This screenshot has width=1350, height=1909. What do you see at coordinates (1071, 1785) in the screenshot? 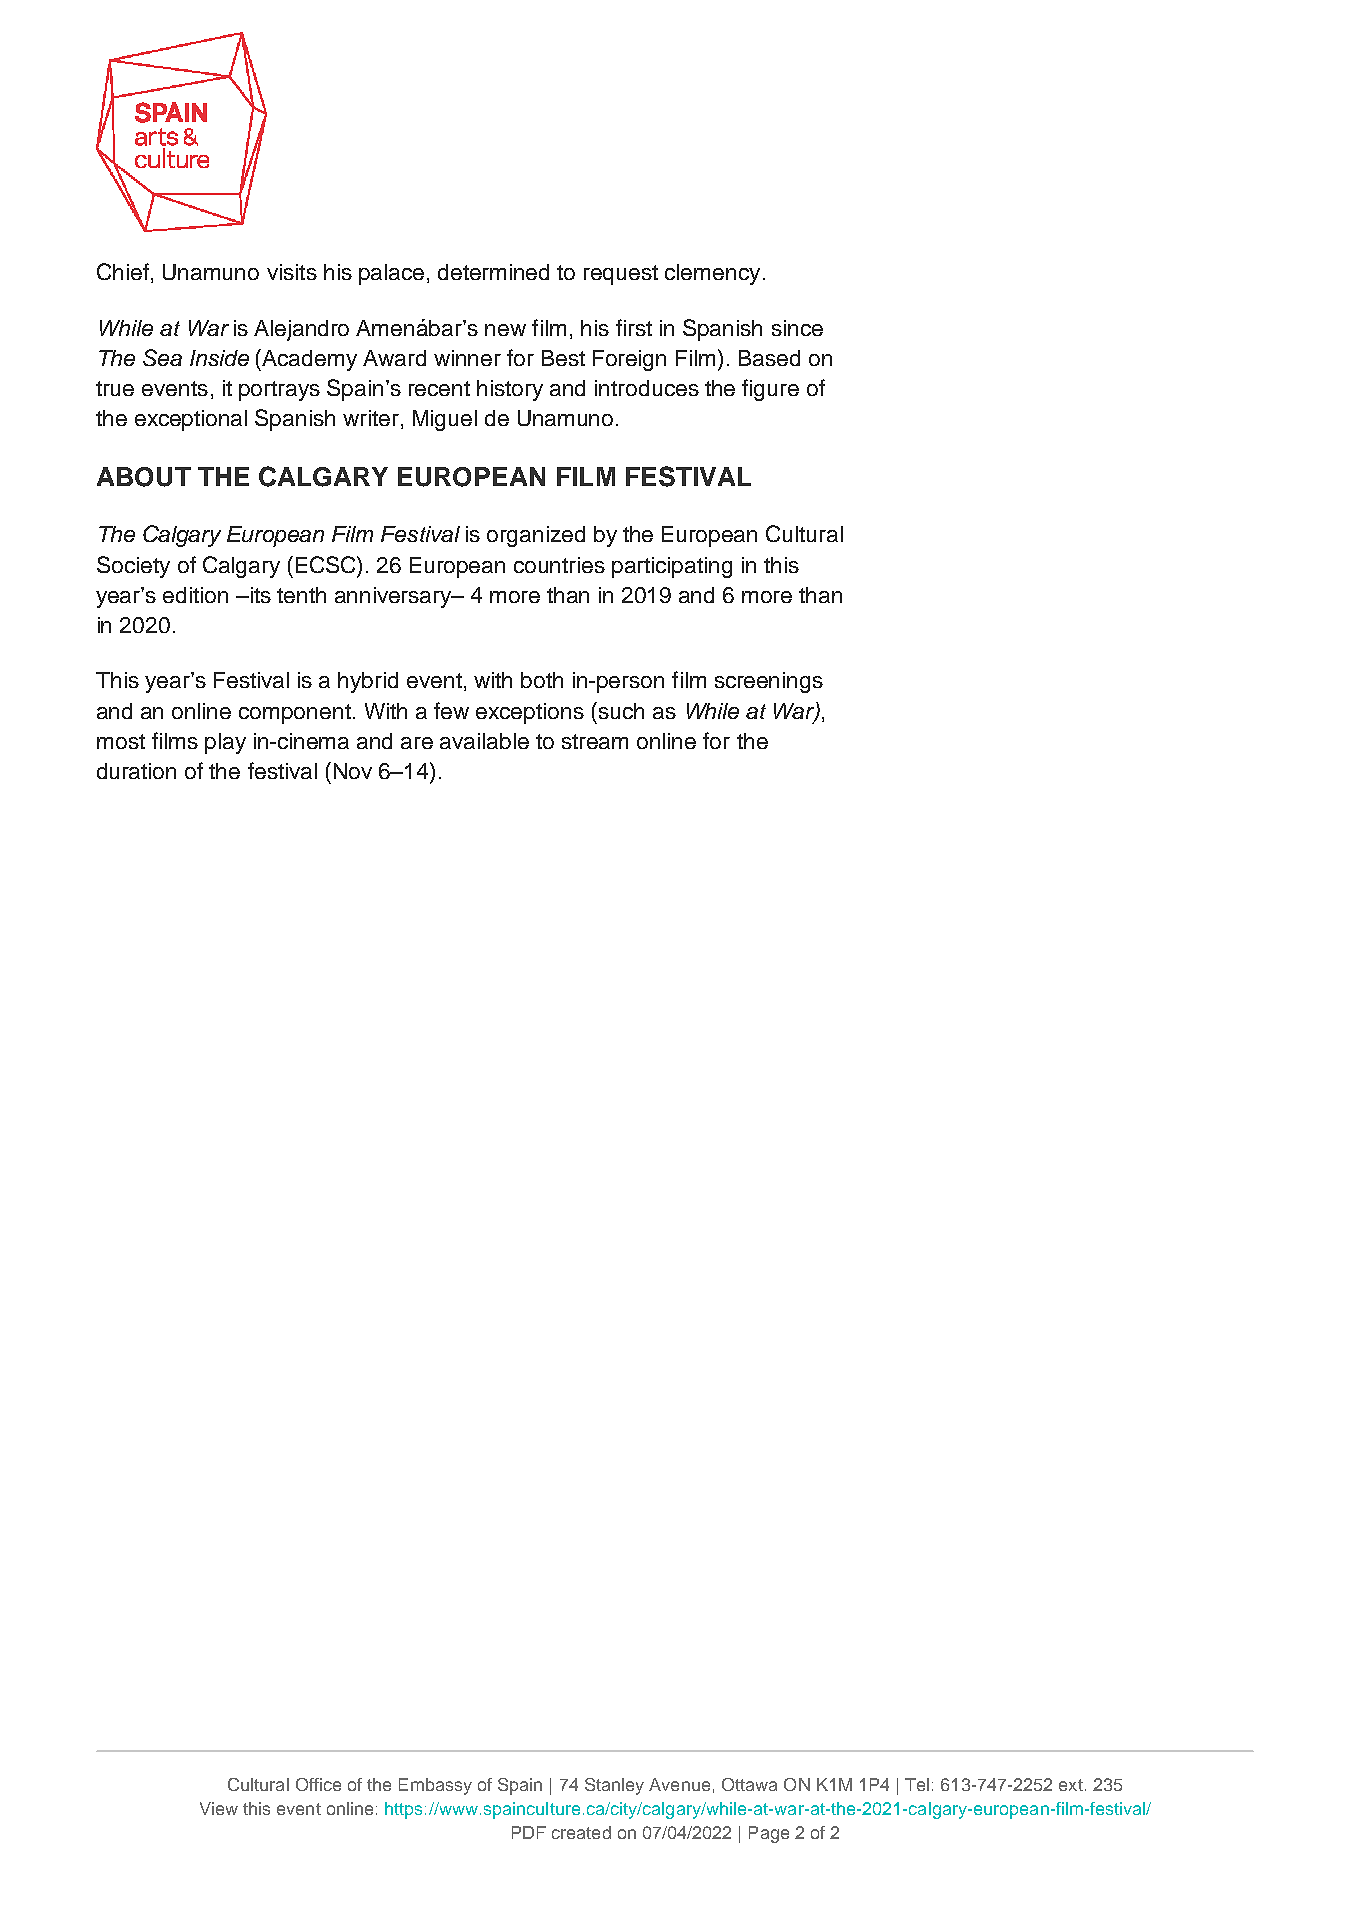
I see `ext` at bounding box center [1071, 1785].
